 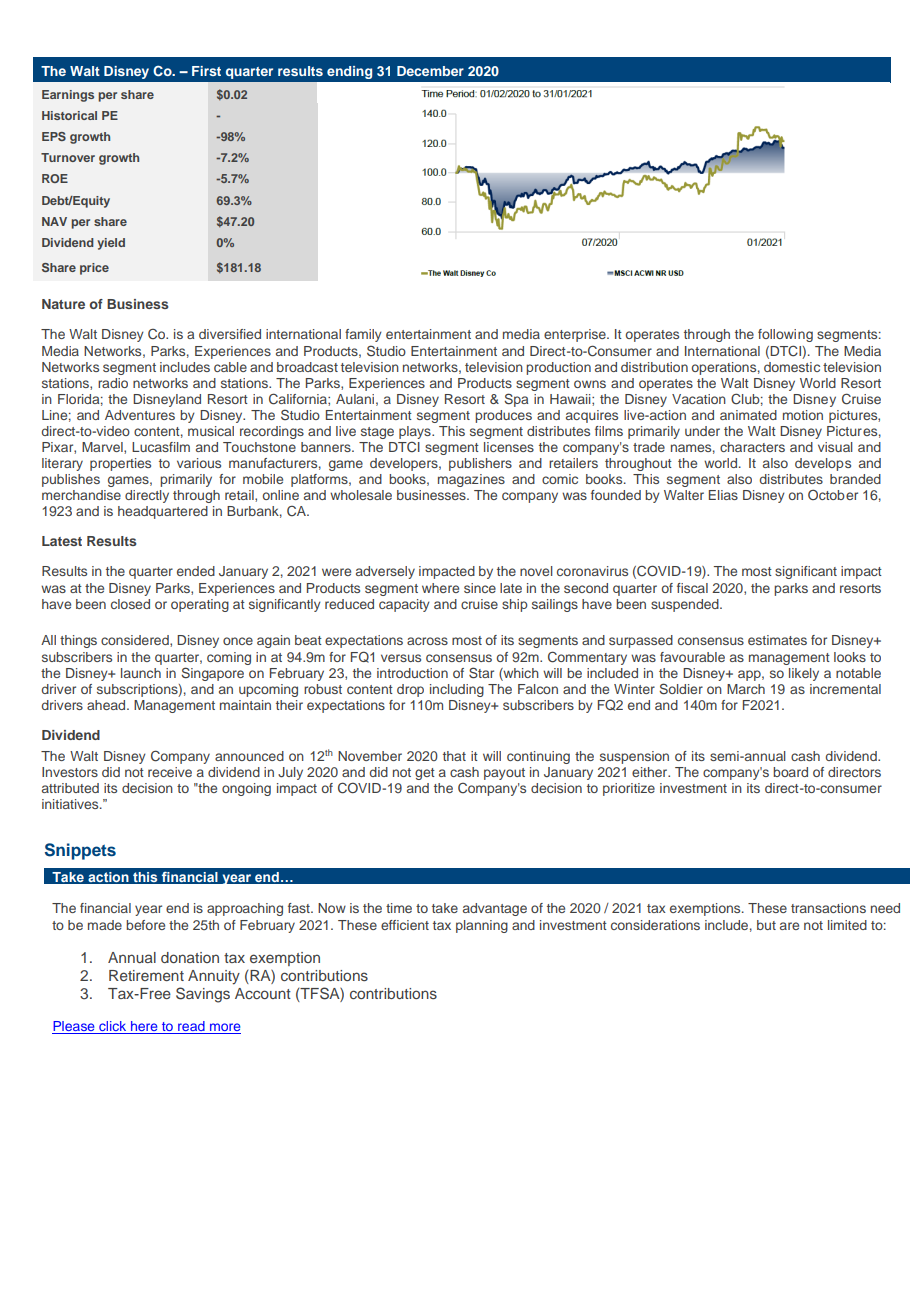 What do you see at coordinates (230, 334) in the screenshot?
I see `diversified` at bounding box center [230, 334].
